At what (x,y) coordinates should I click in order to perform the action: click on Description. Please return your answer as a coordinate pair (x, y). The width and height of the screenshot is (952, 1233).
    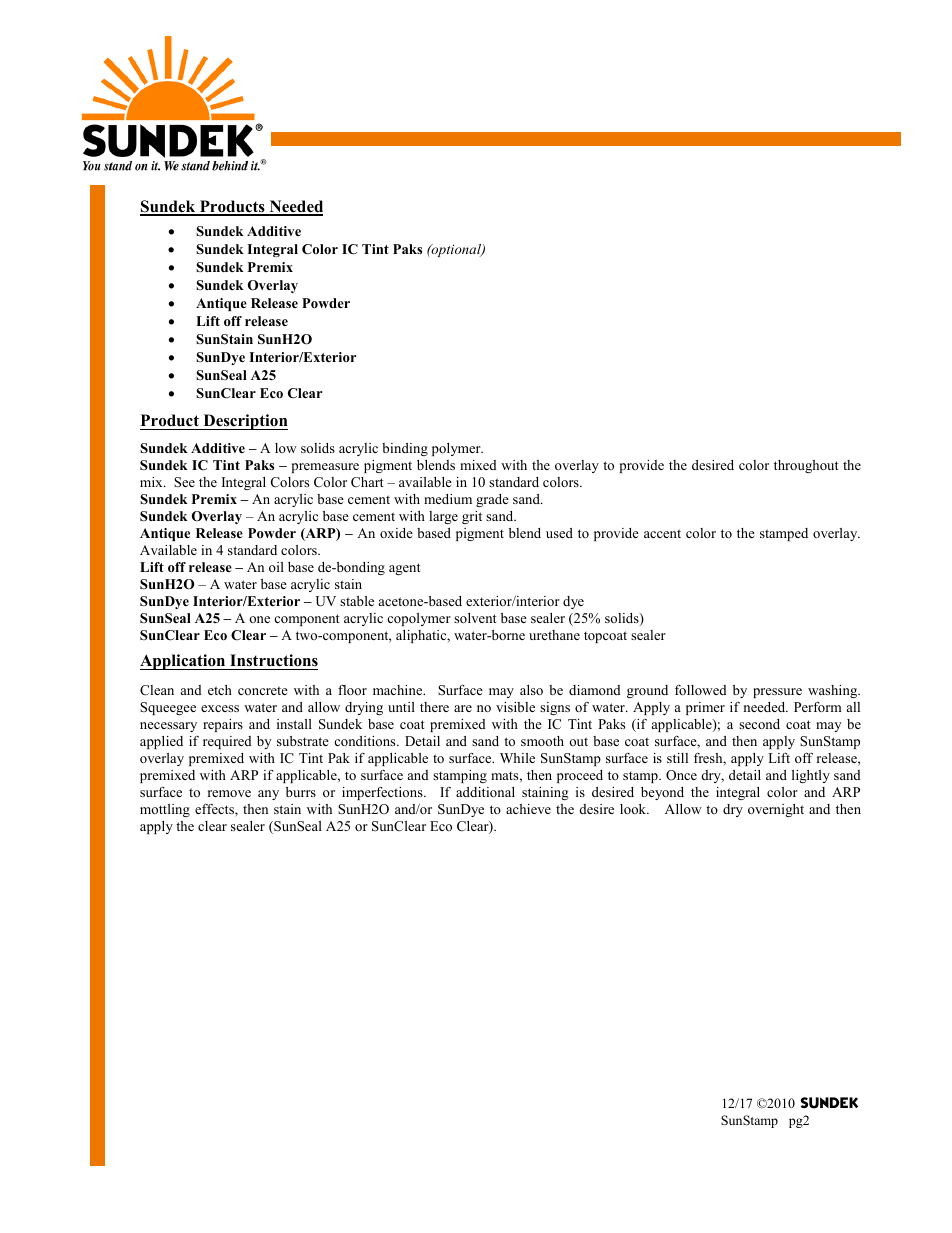
    Looking at the image, I should click on (244, 422).
